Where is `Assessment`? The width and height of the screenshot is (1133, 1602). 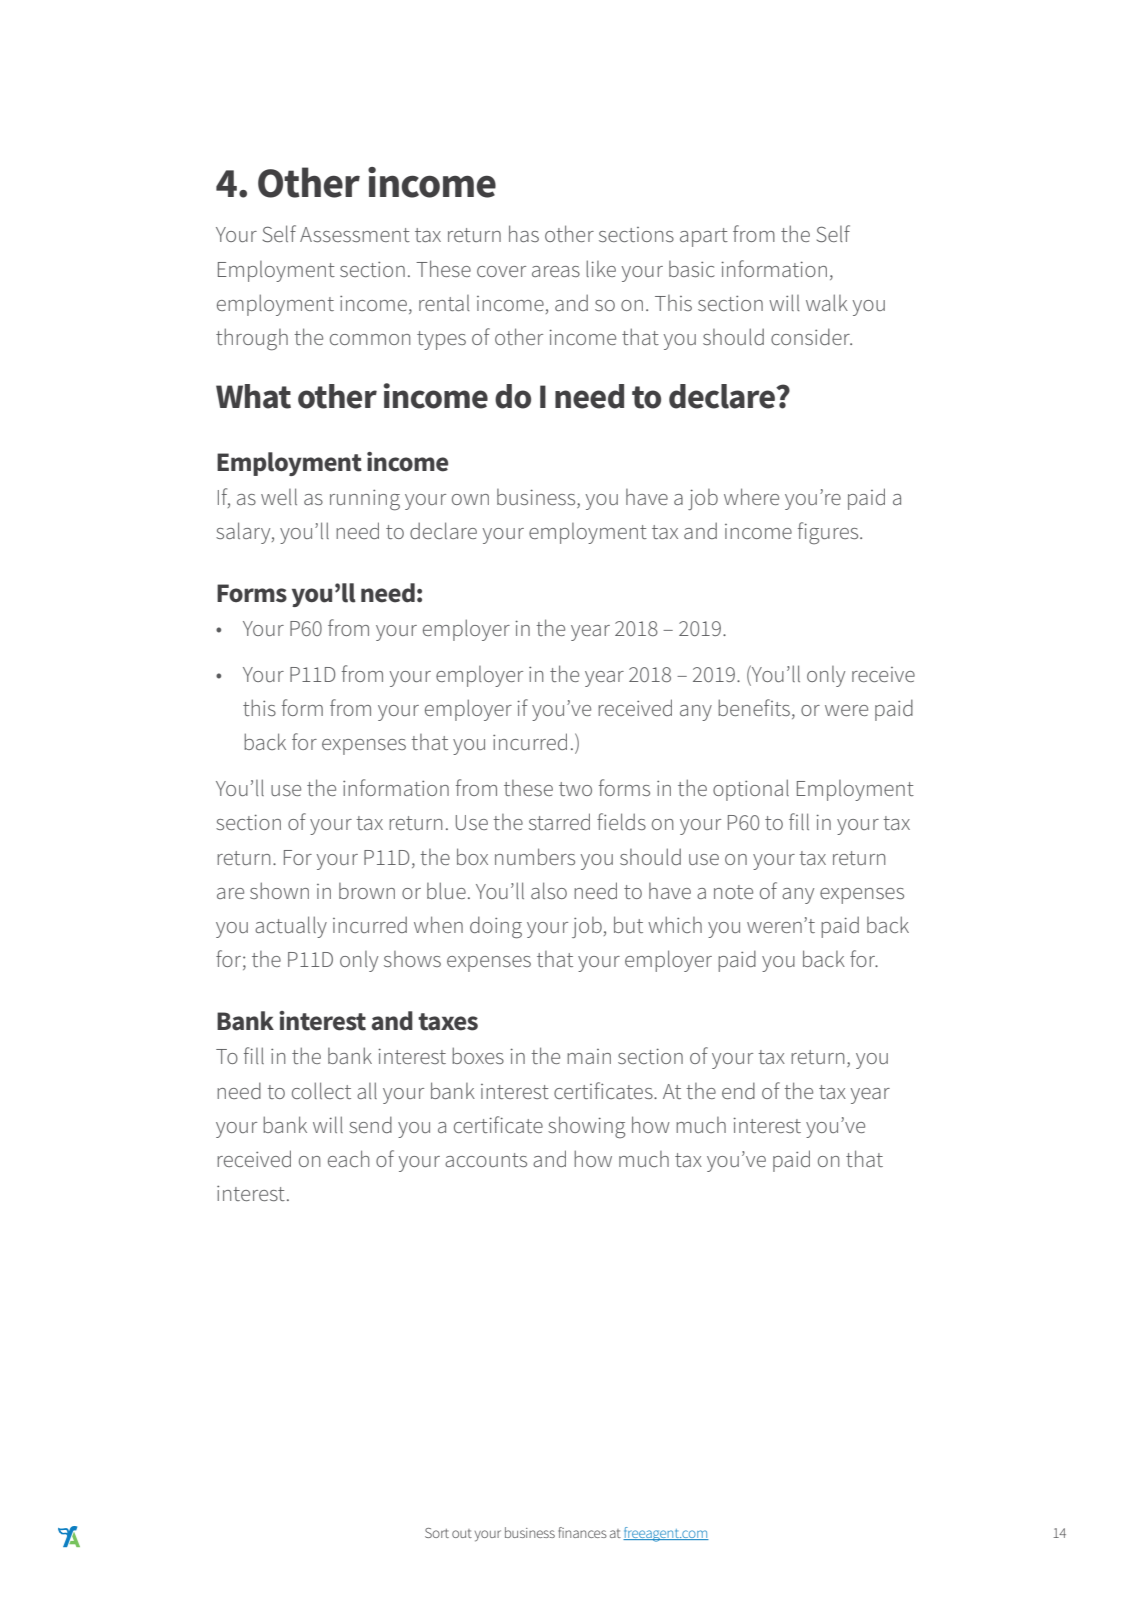
Assessment is located at coordinates (355, 234).
